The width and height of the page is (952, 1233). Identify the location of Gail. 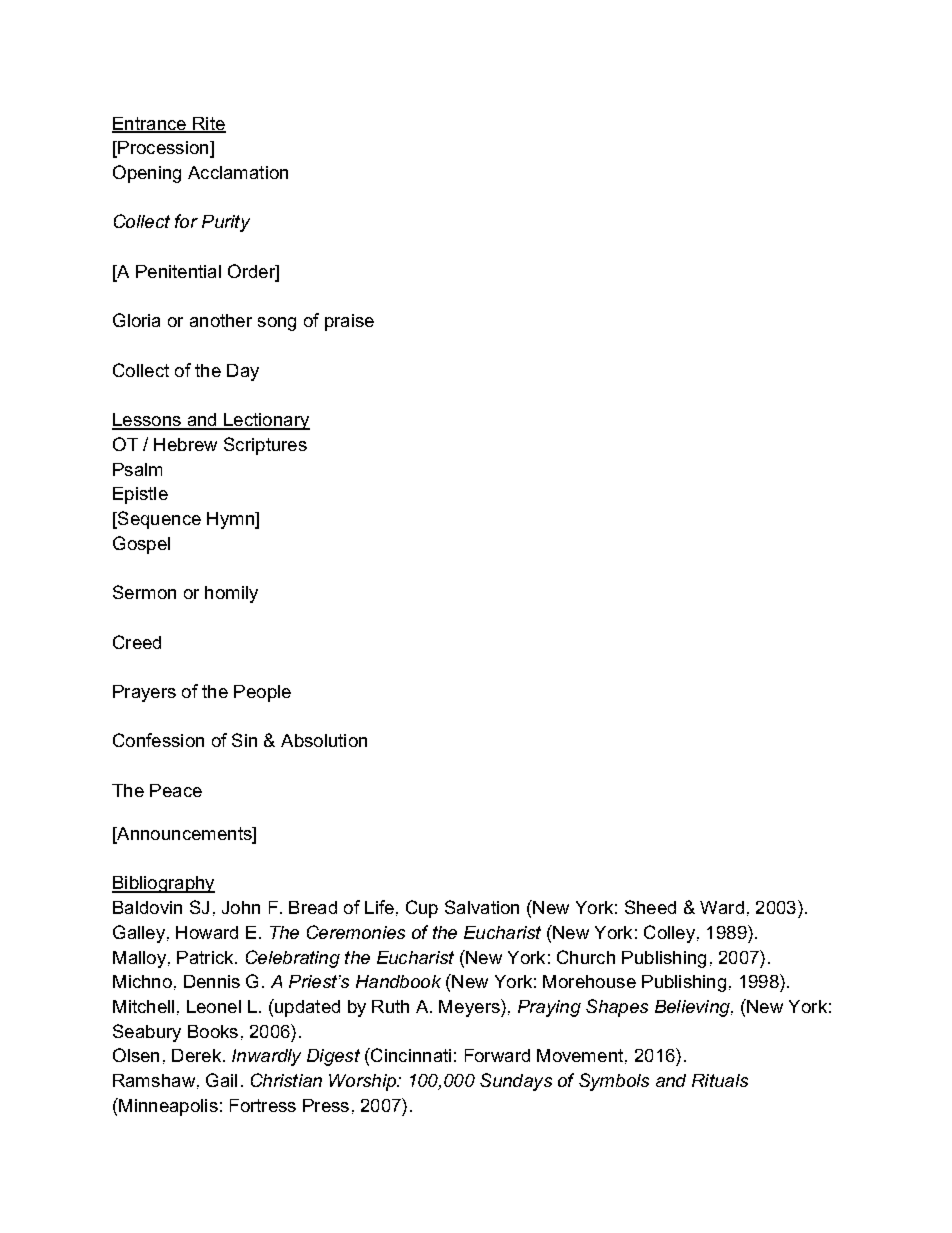
(221, 1080).
